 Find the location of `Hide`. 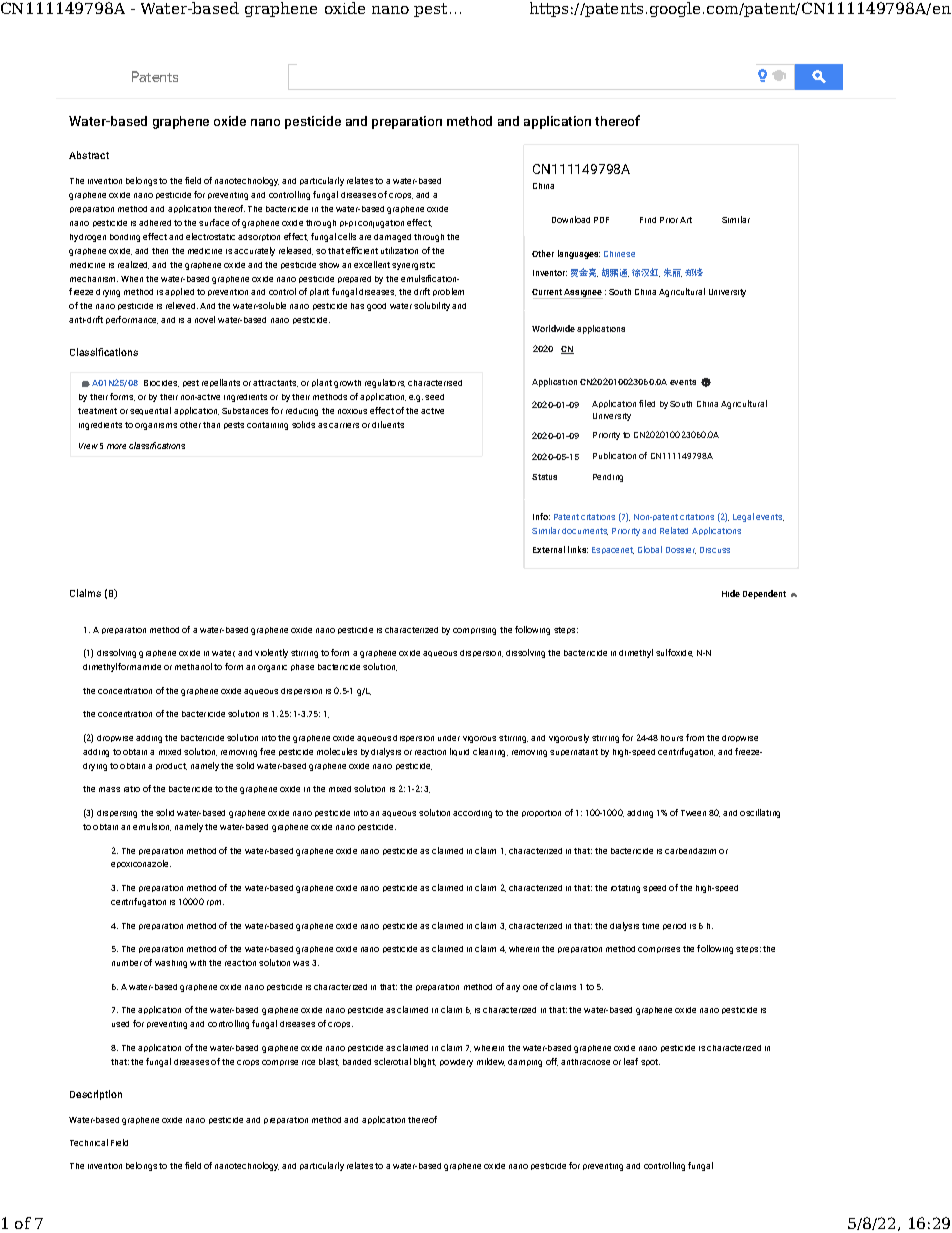

Hide is located at coordinates (731, 593).
